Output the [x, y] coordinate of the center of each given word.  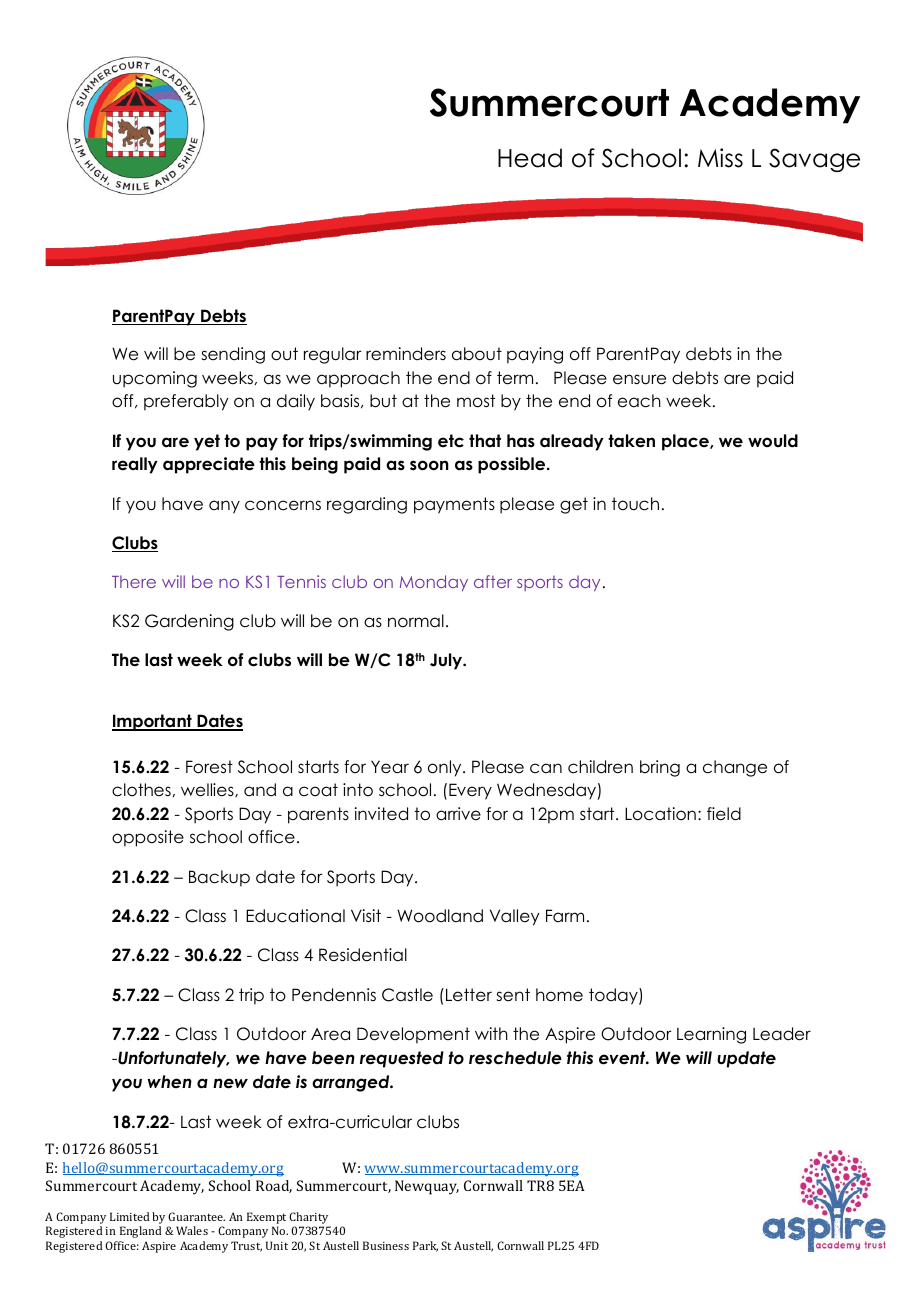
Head [530, 158]
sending [233, 355]
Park [425, 1246]
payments [454, 505]
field [724, 814]
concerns [283, 505]
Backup [219, 878]
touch [635, 504]
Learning [711, 1035]
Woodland [440, 916]
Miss [720, 158]
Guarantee [196, 1216]
